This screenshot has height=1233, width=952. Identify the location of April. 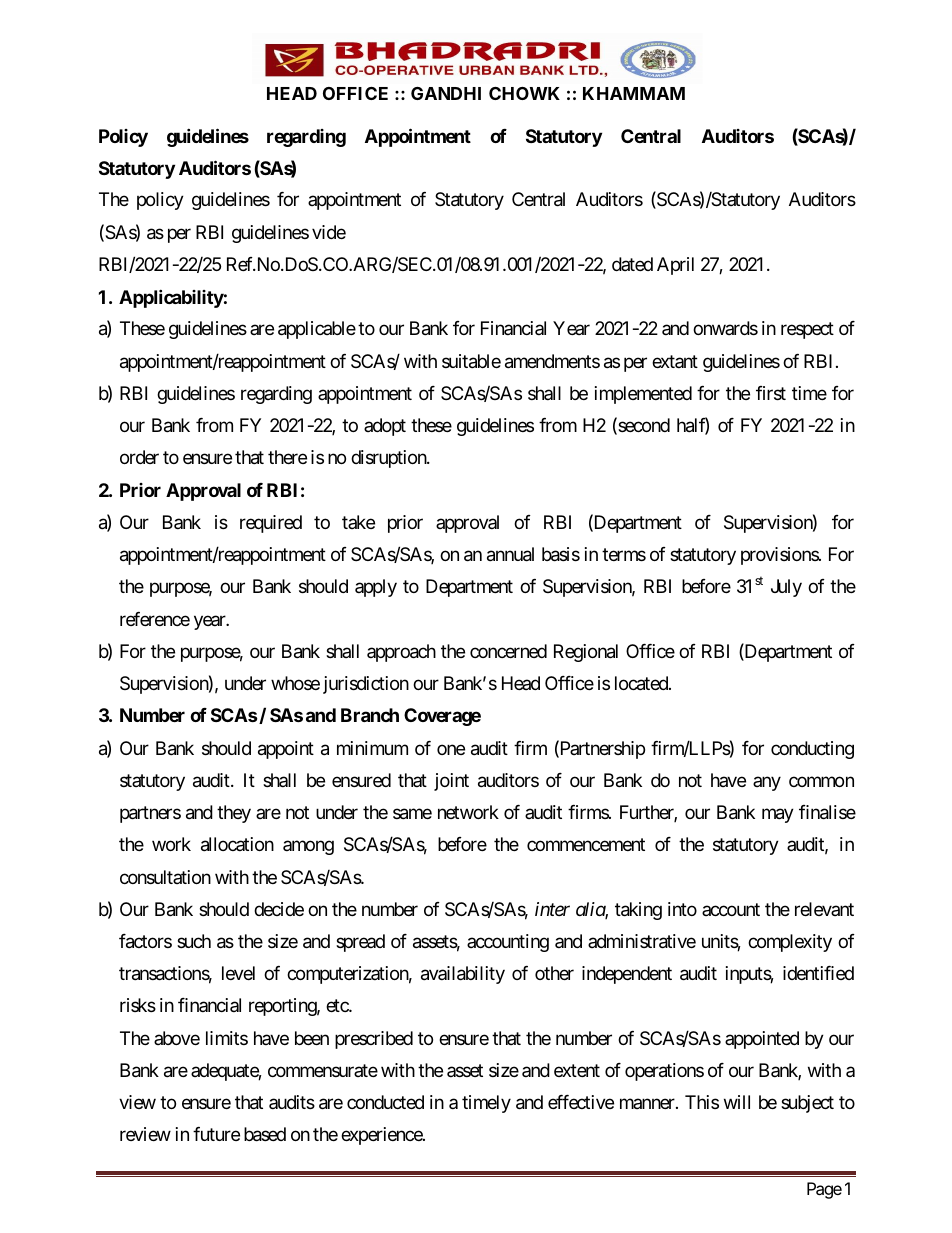
(675, 266).
